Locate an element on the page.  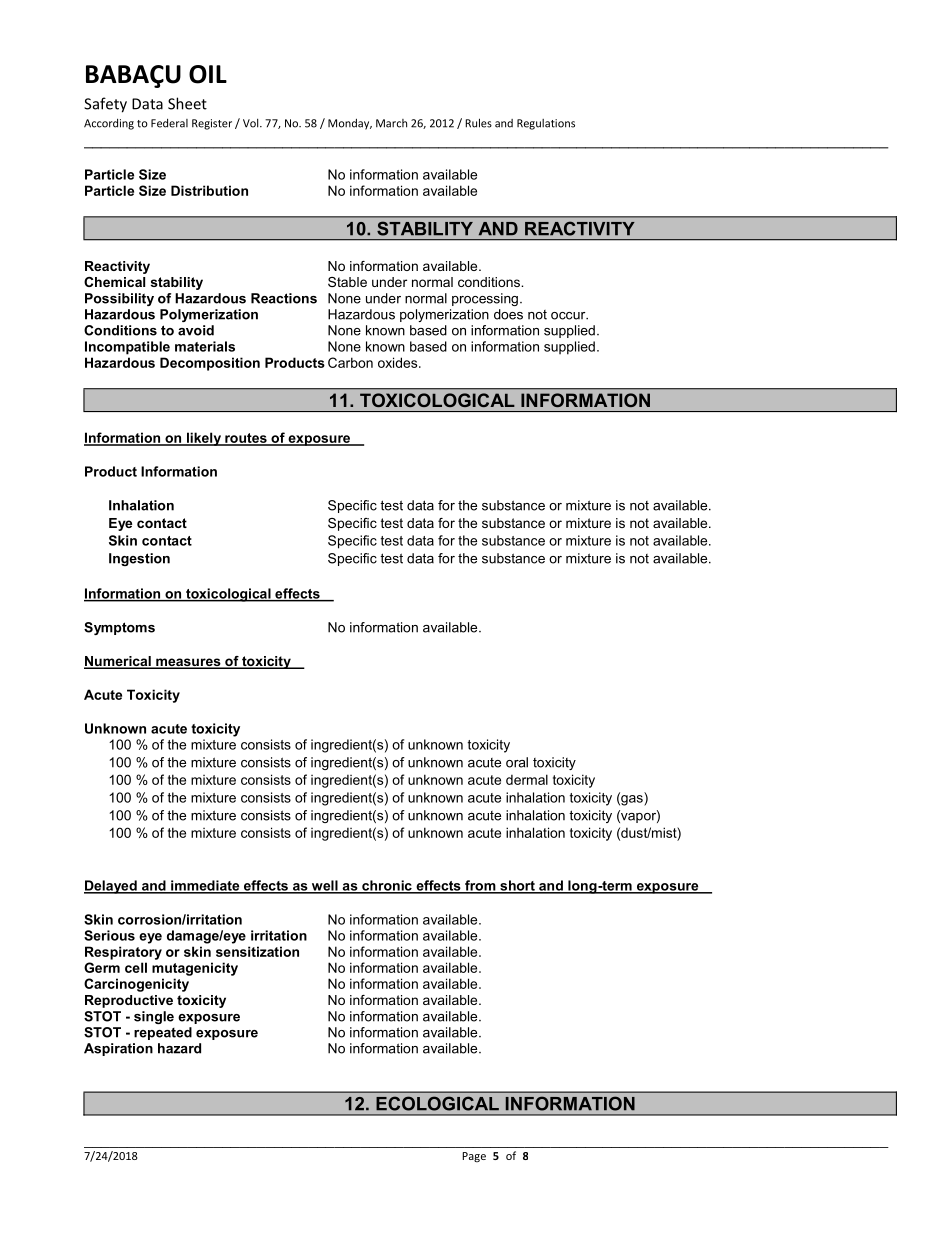
oral is located at coordinates (517, 762).
